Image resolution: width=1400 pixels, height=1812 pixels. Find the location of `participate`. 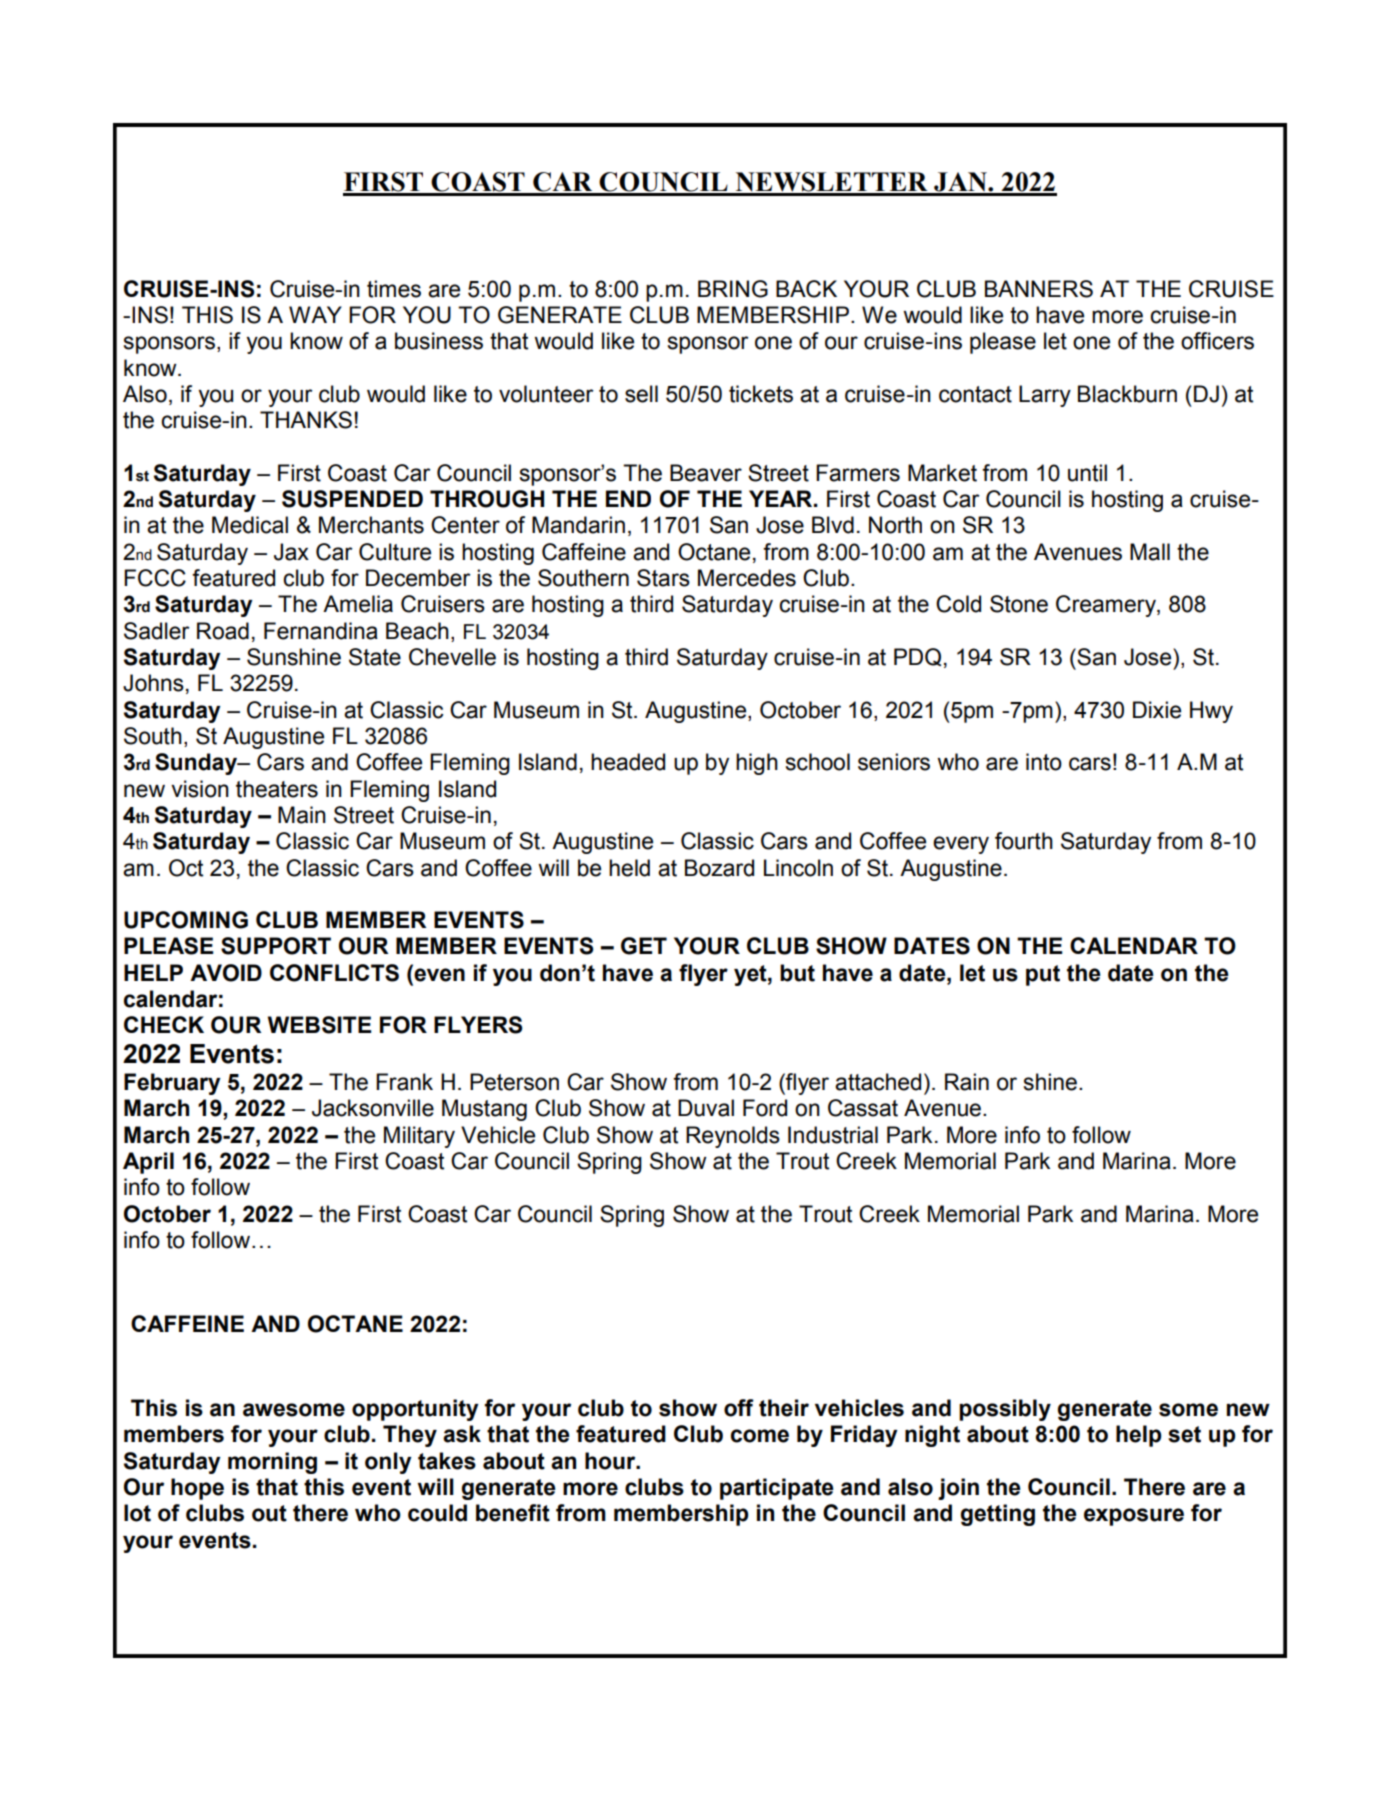

participate is located at coordinates (777, 1489).
